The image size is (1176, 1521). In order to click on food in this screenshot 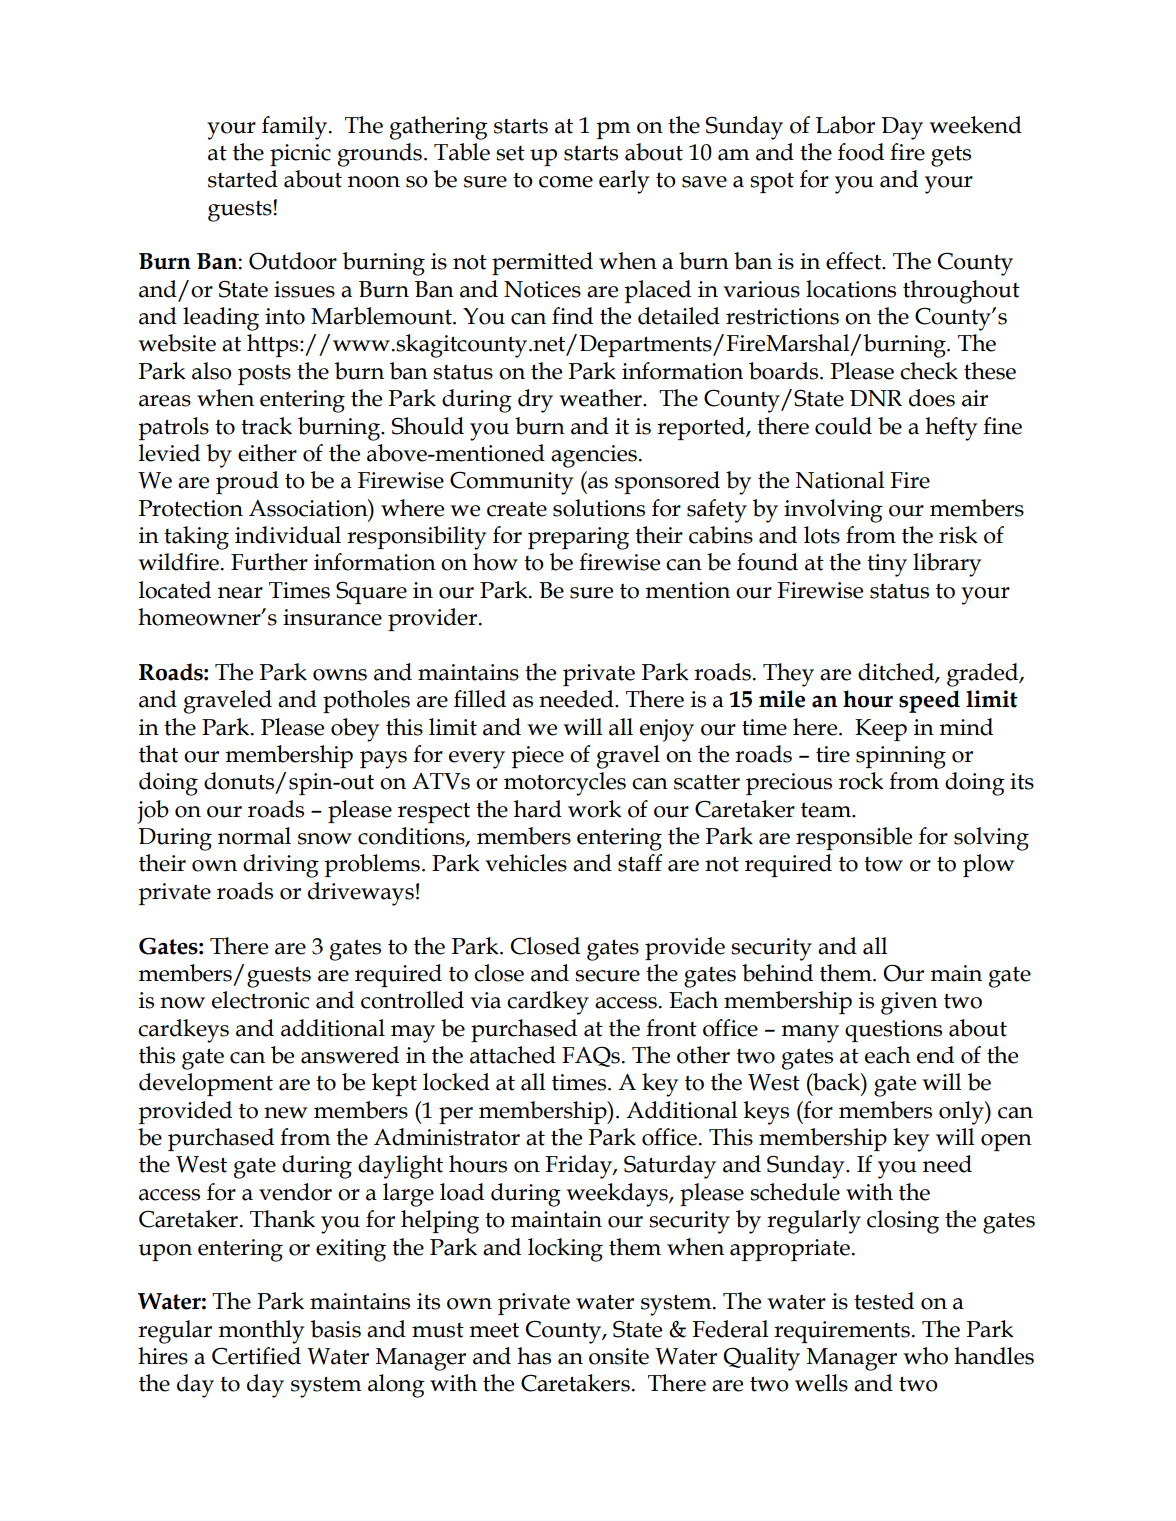, I will do `click(861, 152)`.
